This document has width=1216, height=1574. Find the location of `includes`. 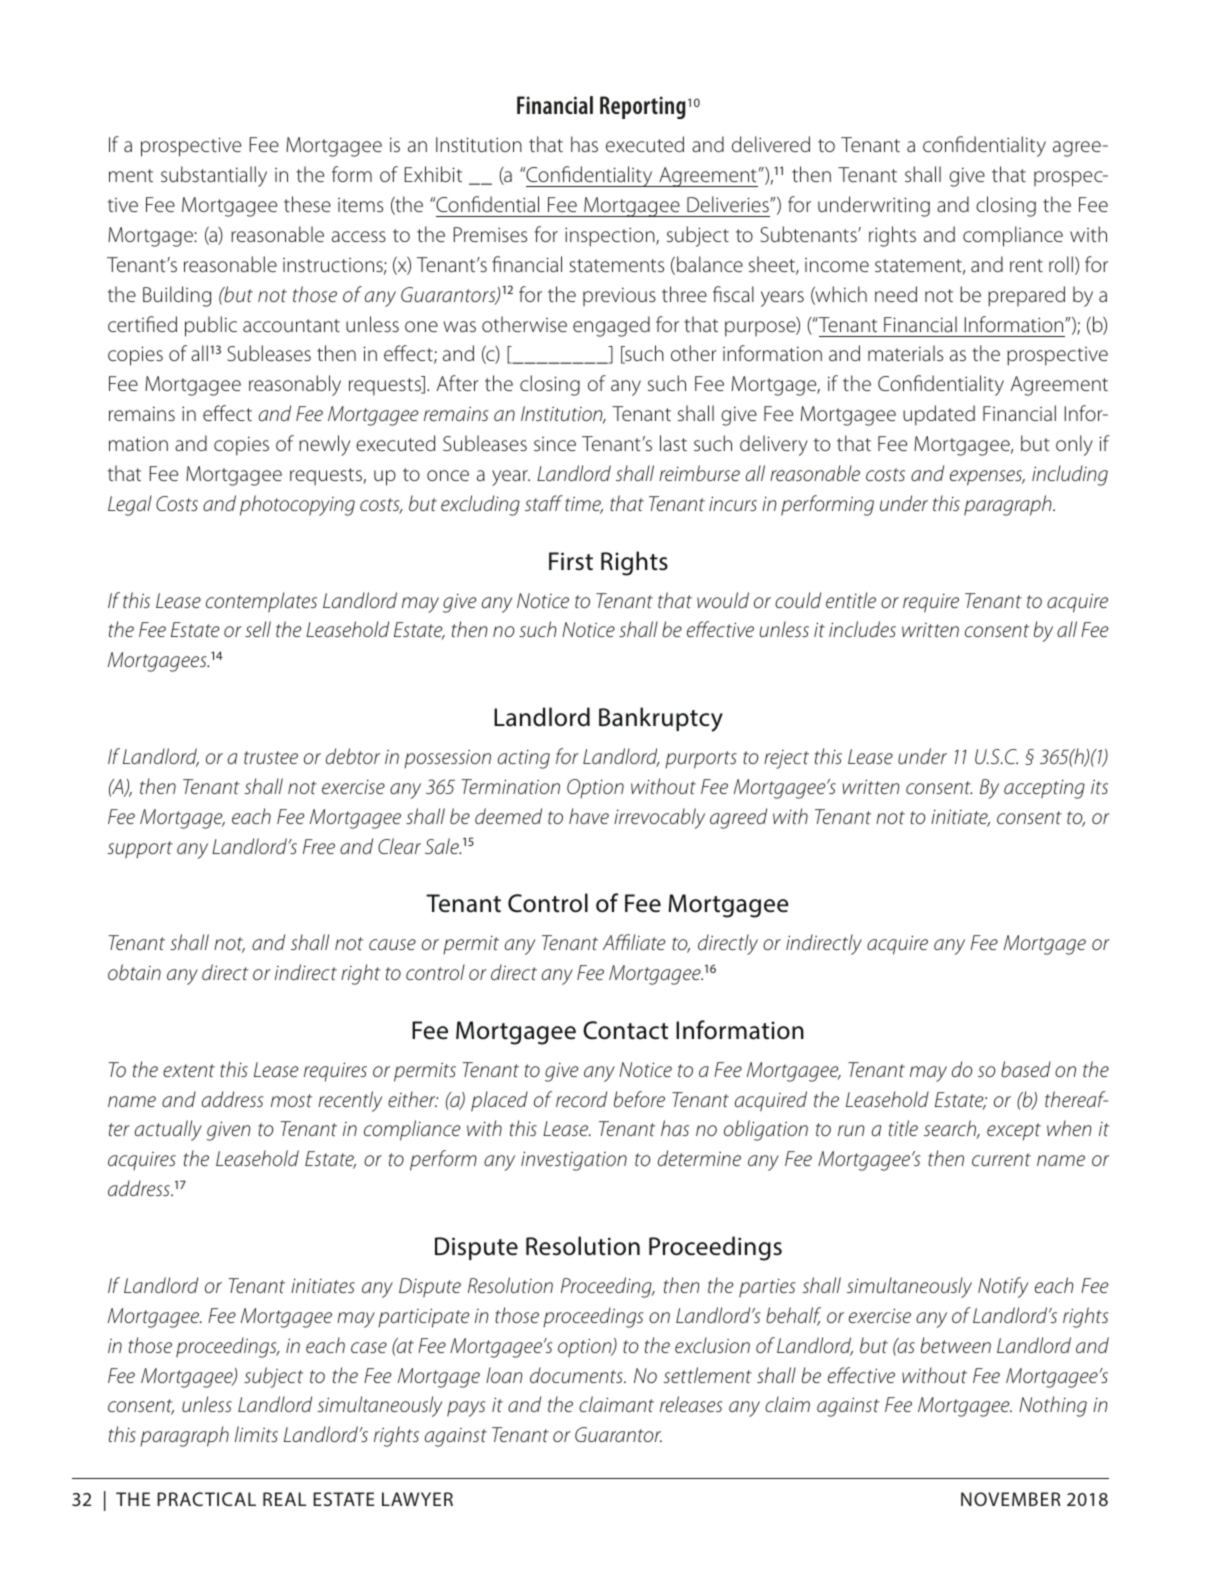

includes is located at coordinates (862, 629).
